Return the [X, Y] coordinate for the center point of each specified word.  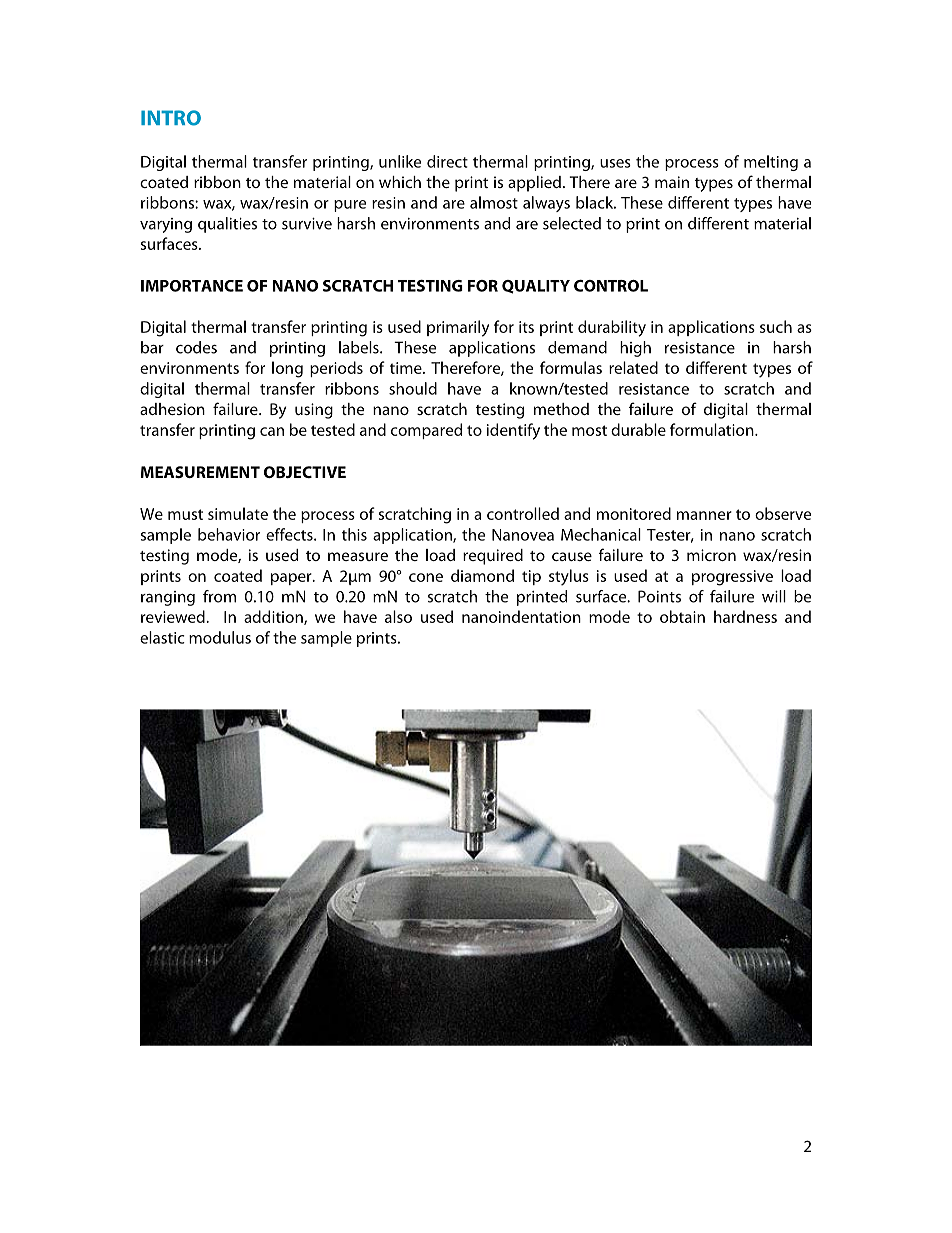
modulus [220, 637]
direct [447, 161]
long [287, 369]
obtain [682, 616]
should [413, 388]
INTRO [171, 118]
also [398, 616]
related [633, 367]
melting [771, 163]
